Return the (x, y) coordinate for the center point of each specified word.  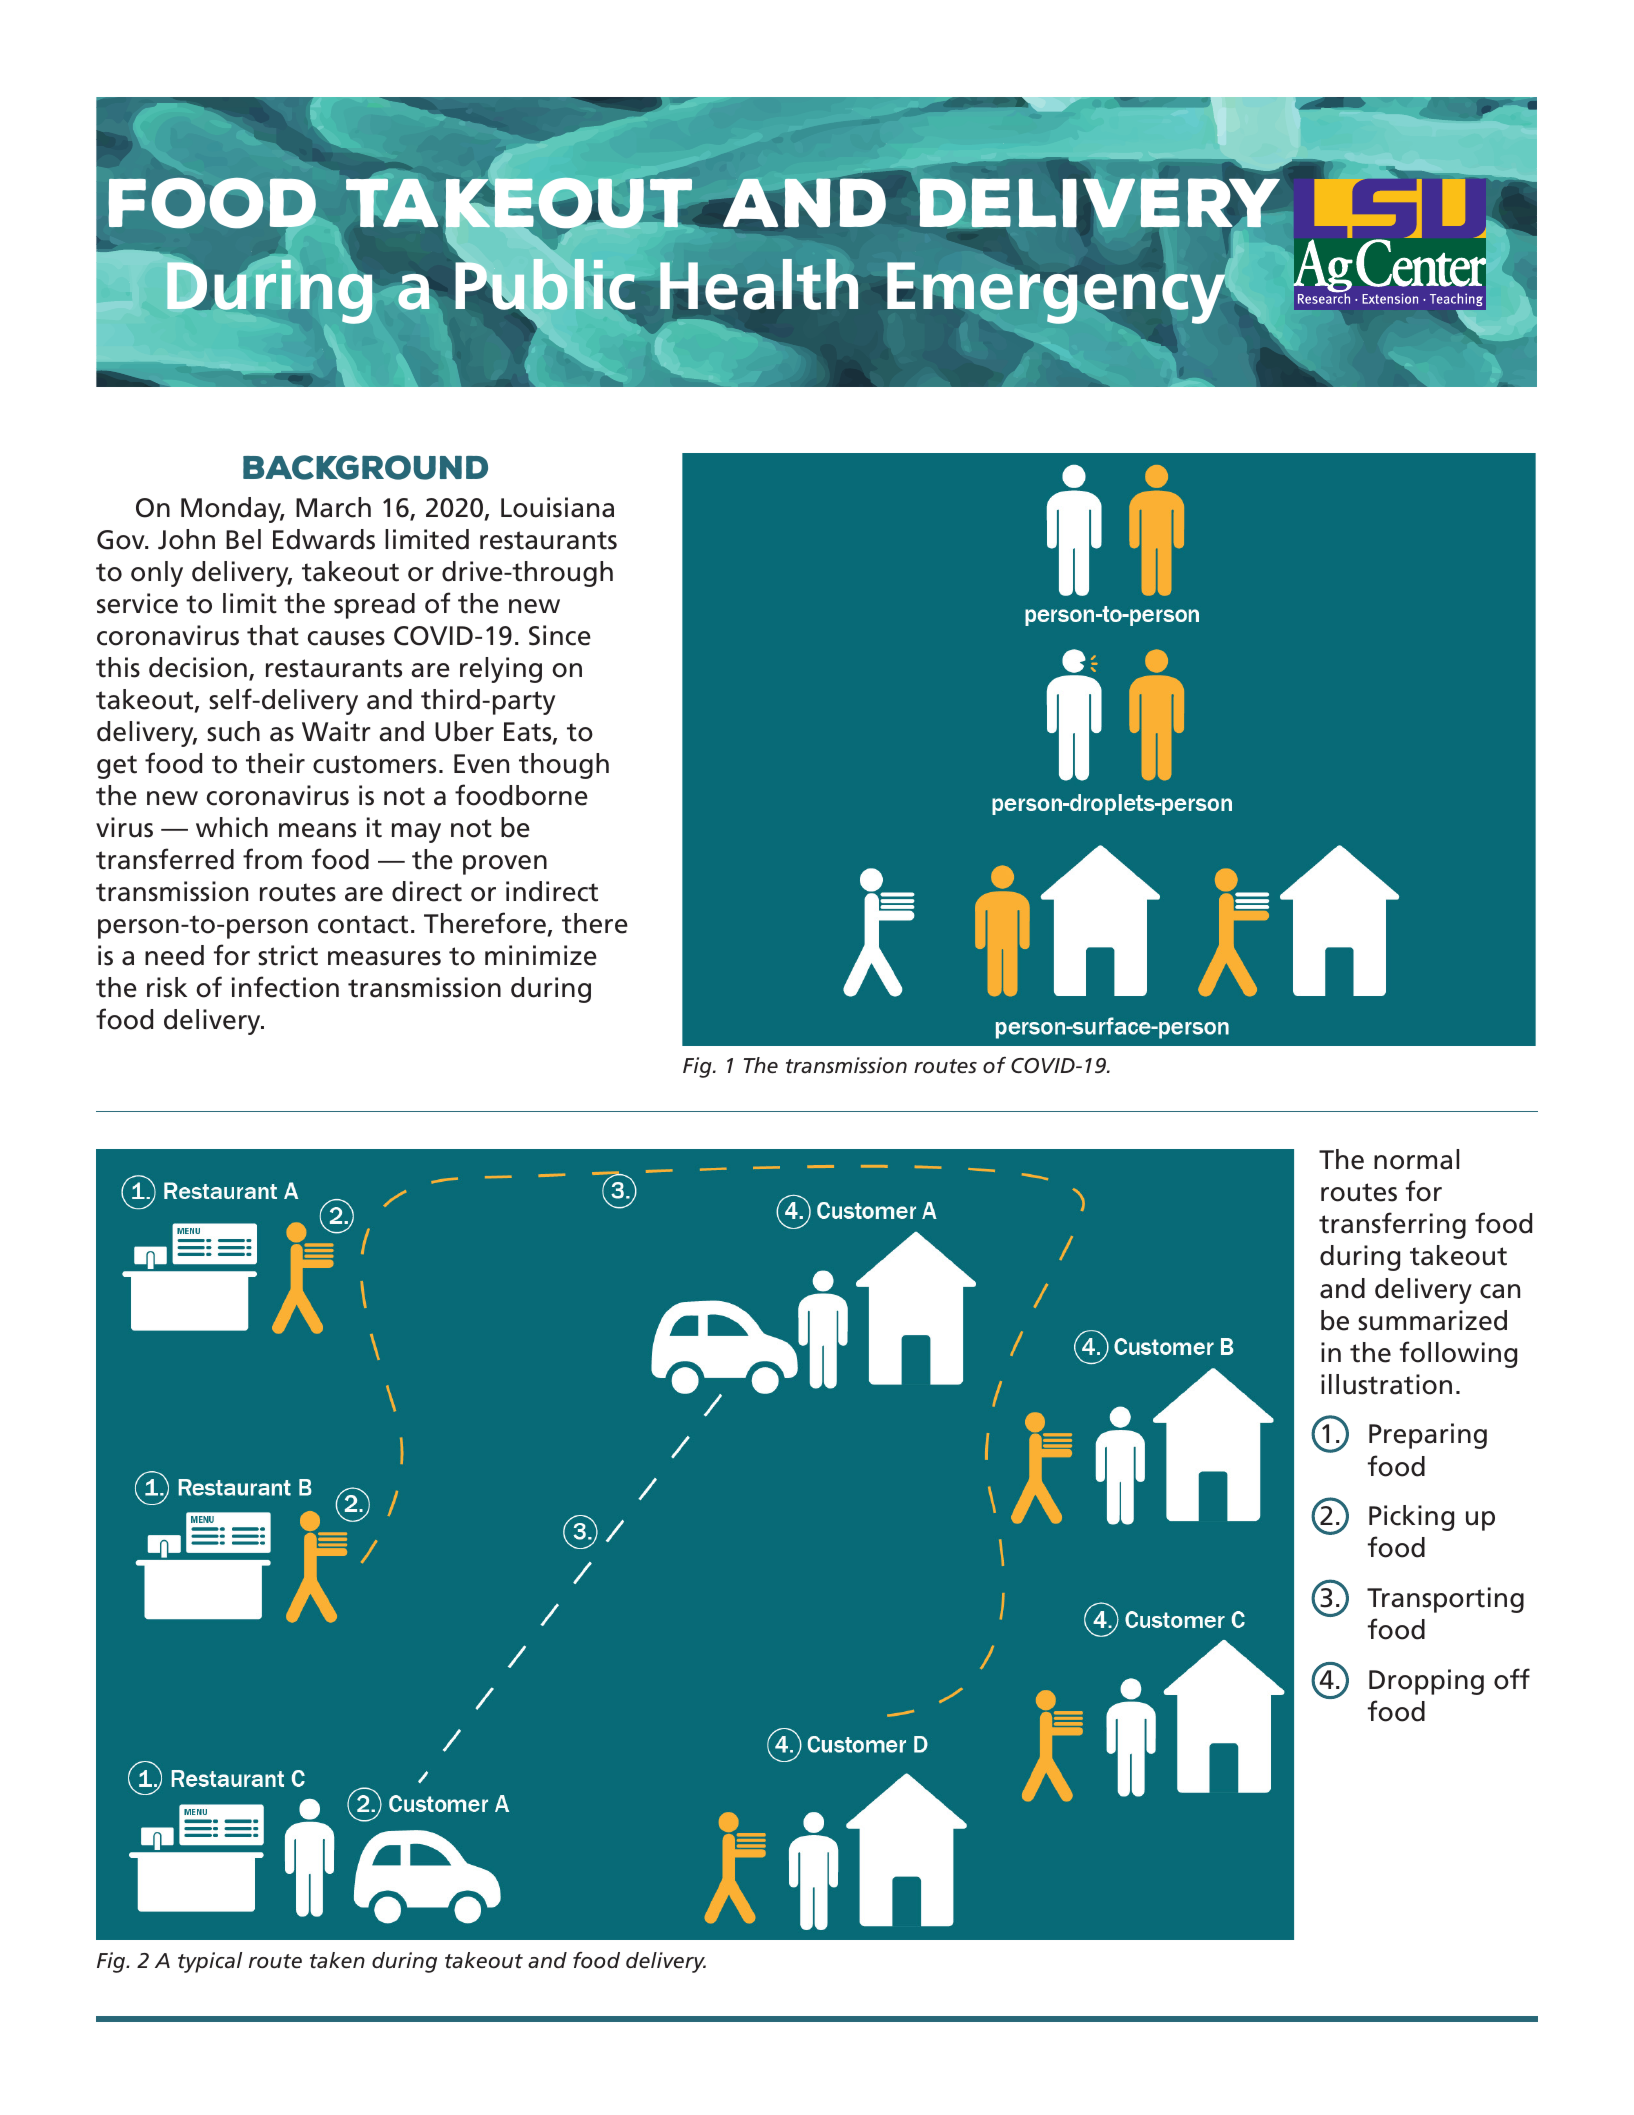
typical (210, 1962)
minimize (541, 955)
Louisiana (557, 507)
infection (285, 987)
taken (337, 1960)
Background (365, 467)
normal (1416, 1159)
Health (758, 283)
